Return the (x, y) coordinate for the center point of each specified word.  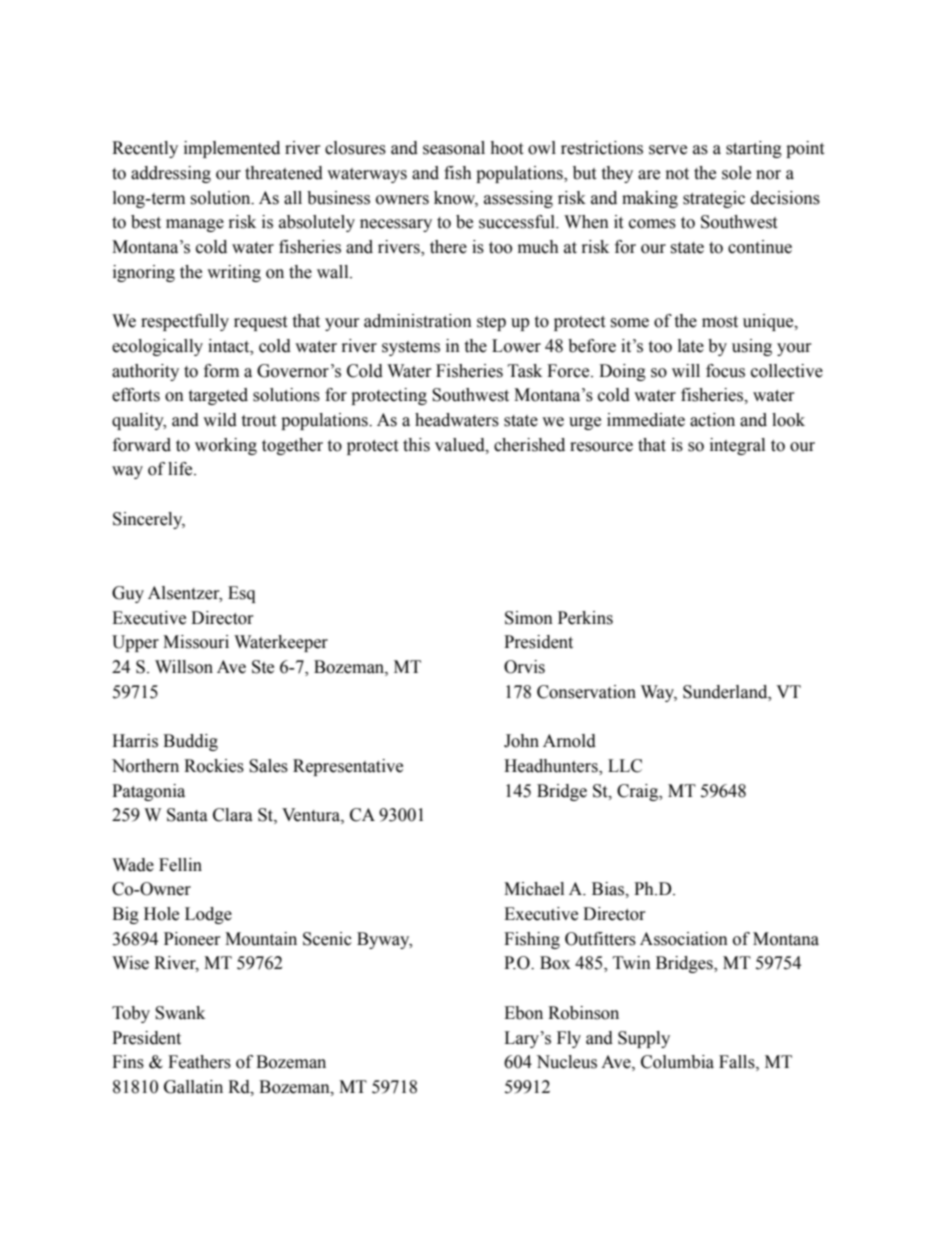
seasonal (454, 148)
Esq (241, 594)
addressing (171, 174)
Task (525, 371)
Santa (187, 815)
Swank (180, 1013)
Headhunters (552, 767)
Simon (529, 618)
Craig (639, 792)
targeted (218, 396)
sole (736, 173)
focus (725, 371)
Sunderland (726, 692)
